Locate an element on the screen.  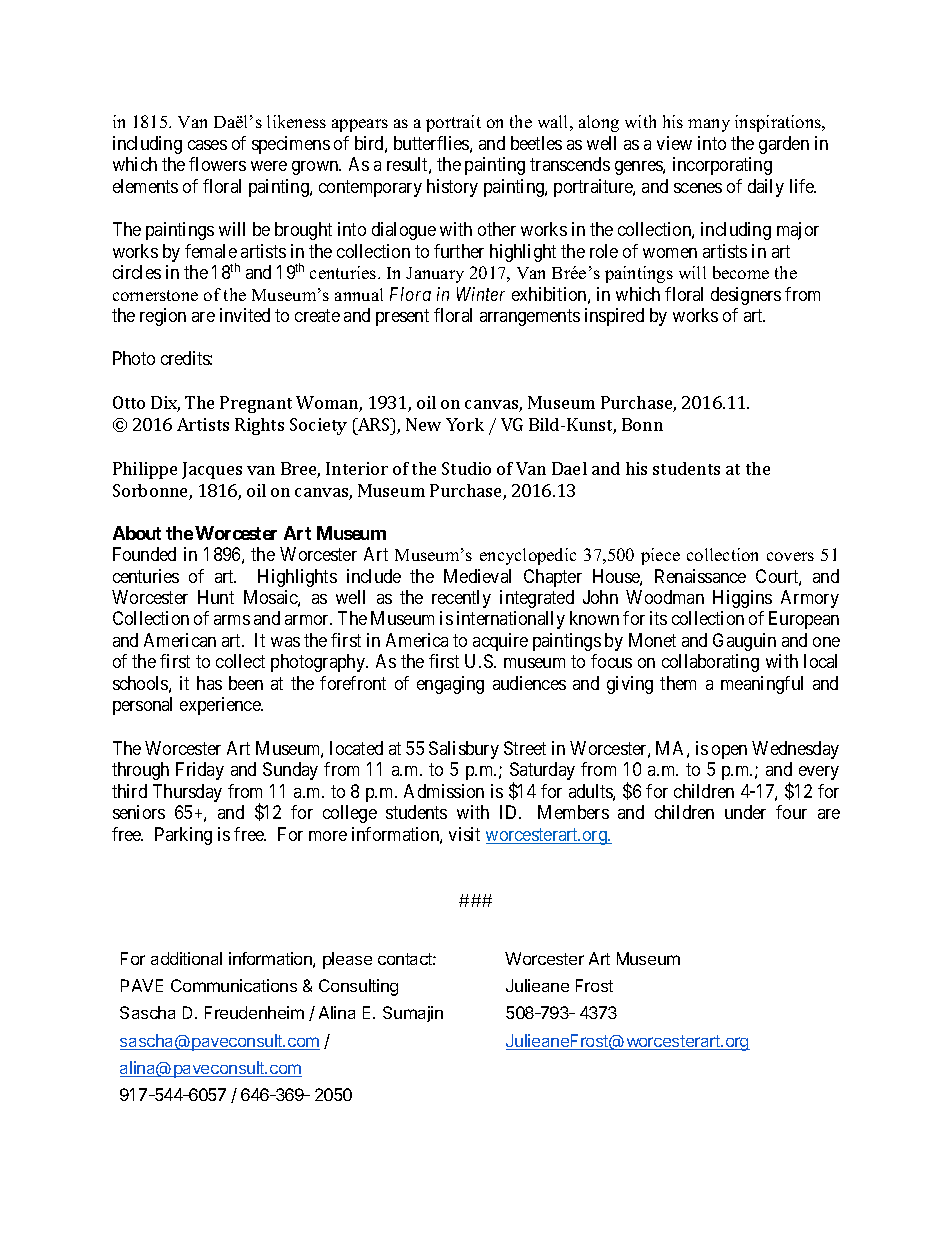
invited is located at coordinates (245, 315).
